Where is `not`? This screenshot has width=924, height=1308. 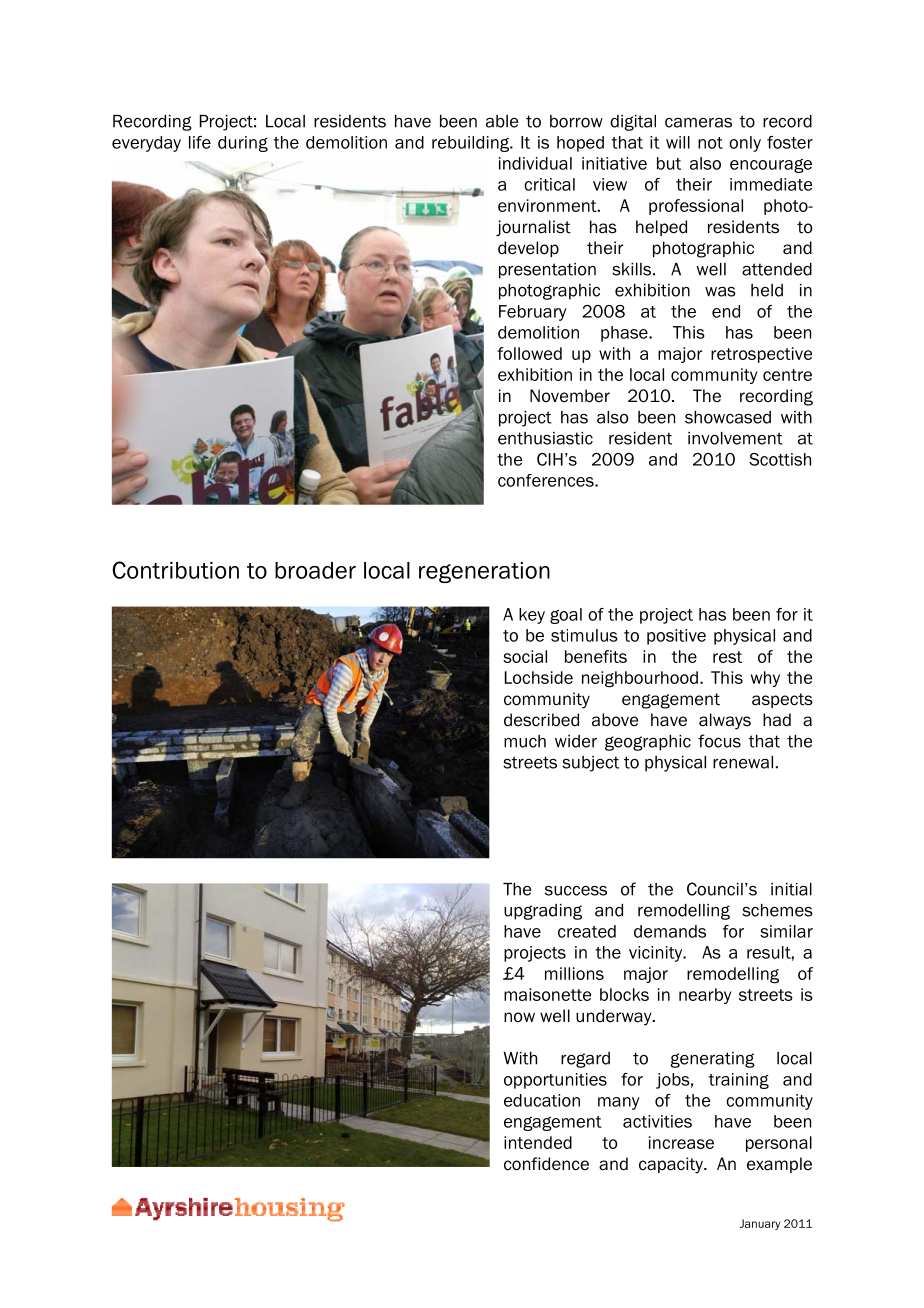
not is located at coordinates (710, 143).
